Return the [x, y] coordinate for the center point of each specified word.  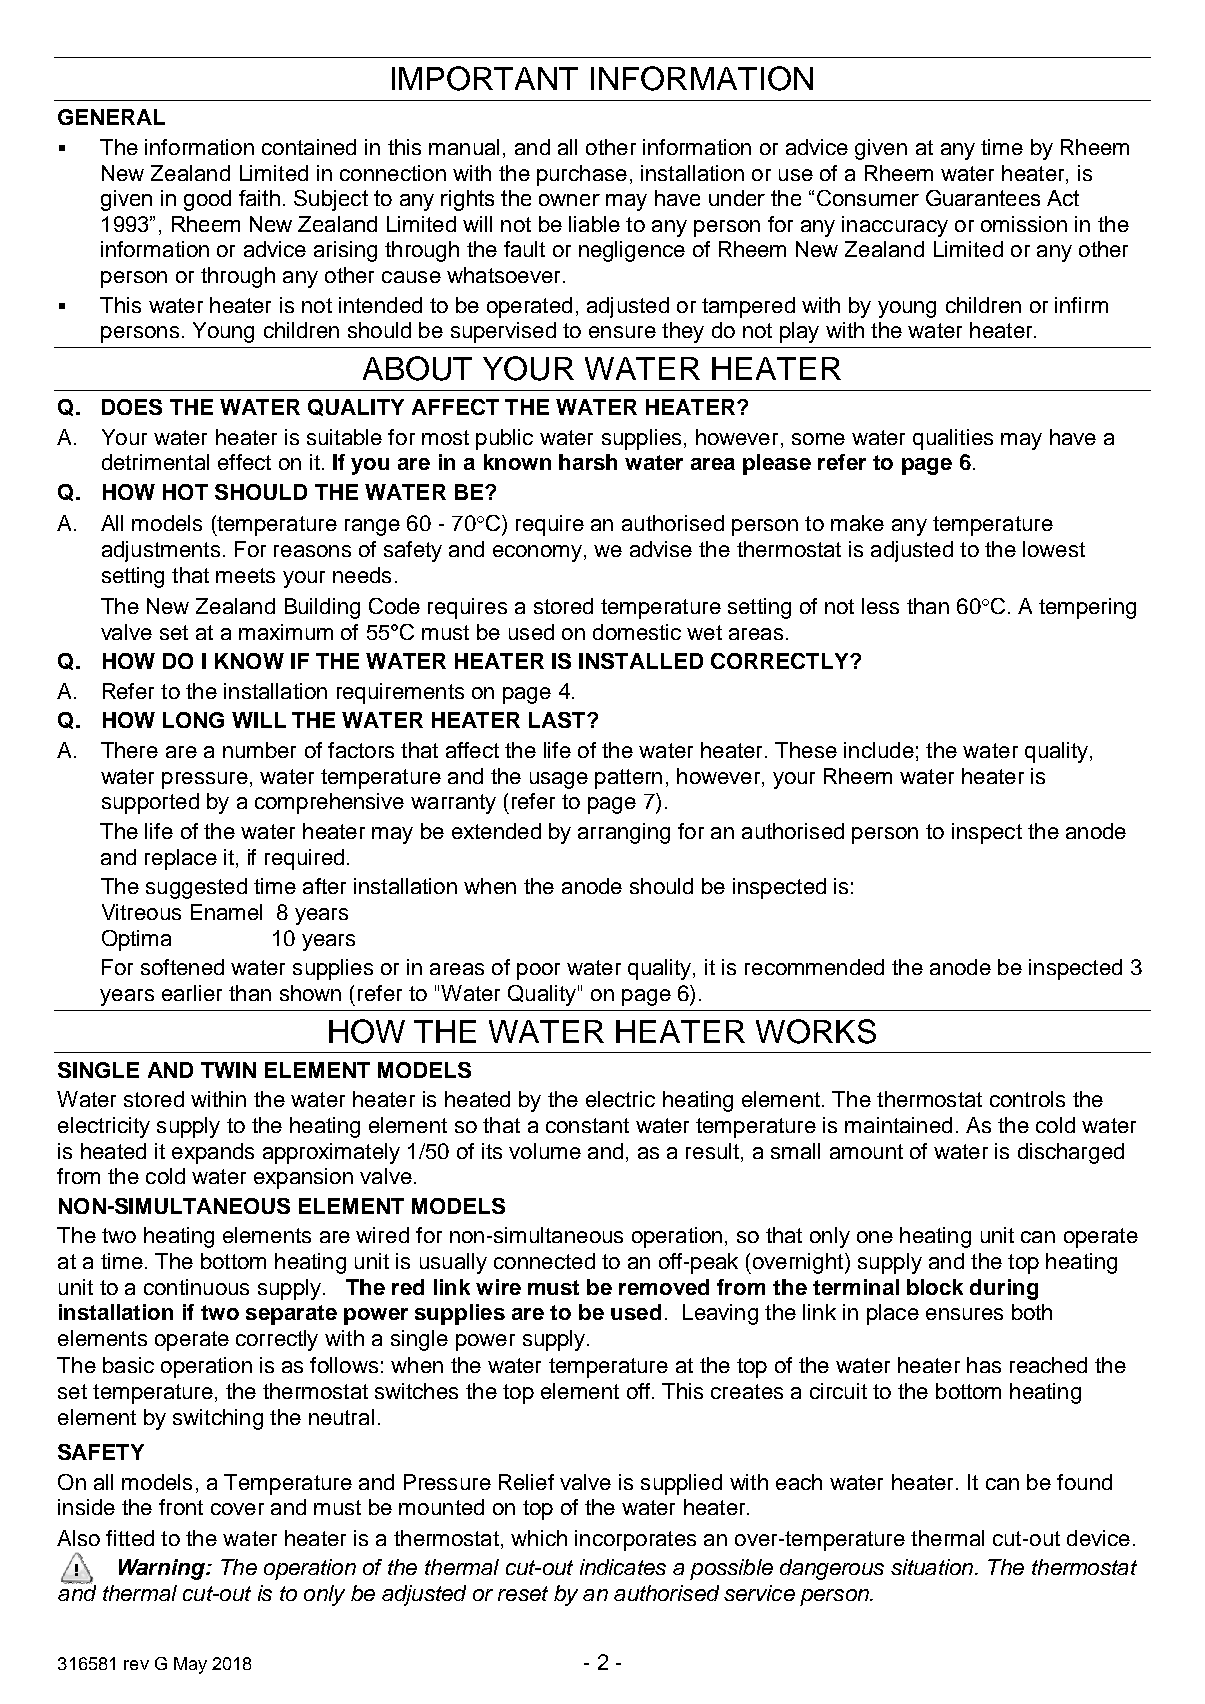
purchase [582, 175]
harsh [588, 462]
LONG [193, 720]
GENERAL [111, 117]
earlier [192, 993]
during [1004, 1289]
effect [244, 462]
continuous [196, 1287]
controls [1027, 1099]
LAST [559, 720]
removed [664, 1287]
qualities [953, 439]
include [879, 750]
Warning [163, 1569]
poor [538, 971]
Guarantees [983, 198]
